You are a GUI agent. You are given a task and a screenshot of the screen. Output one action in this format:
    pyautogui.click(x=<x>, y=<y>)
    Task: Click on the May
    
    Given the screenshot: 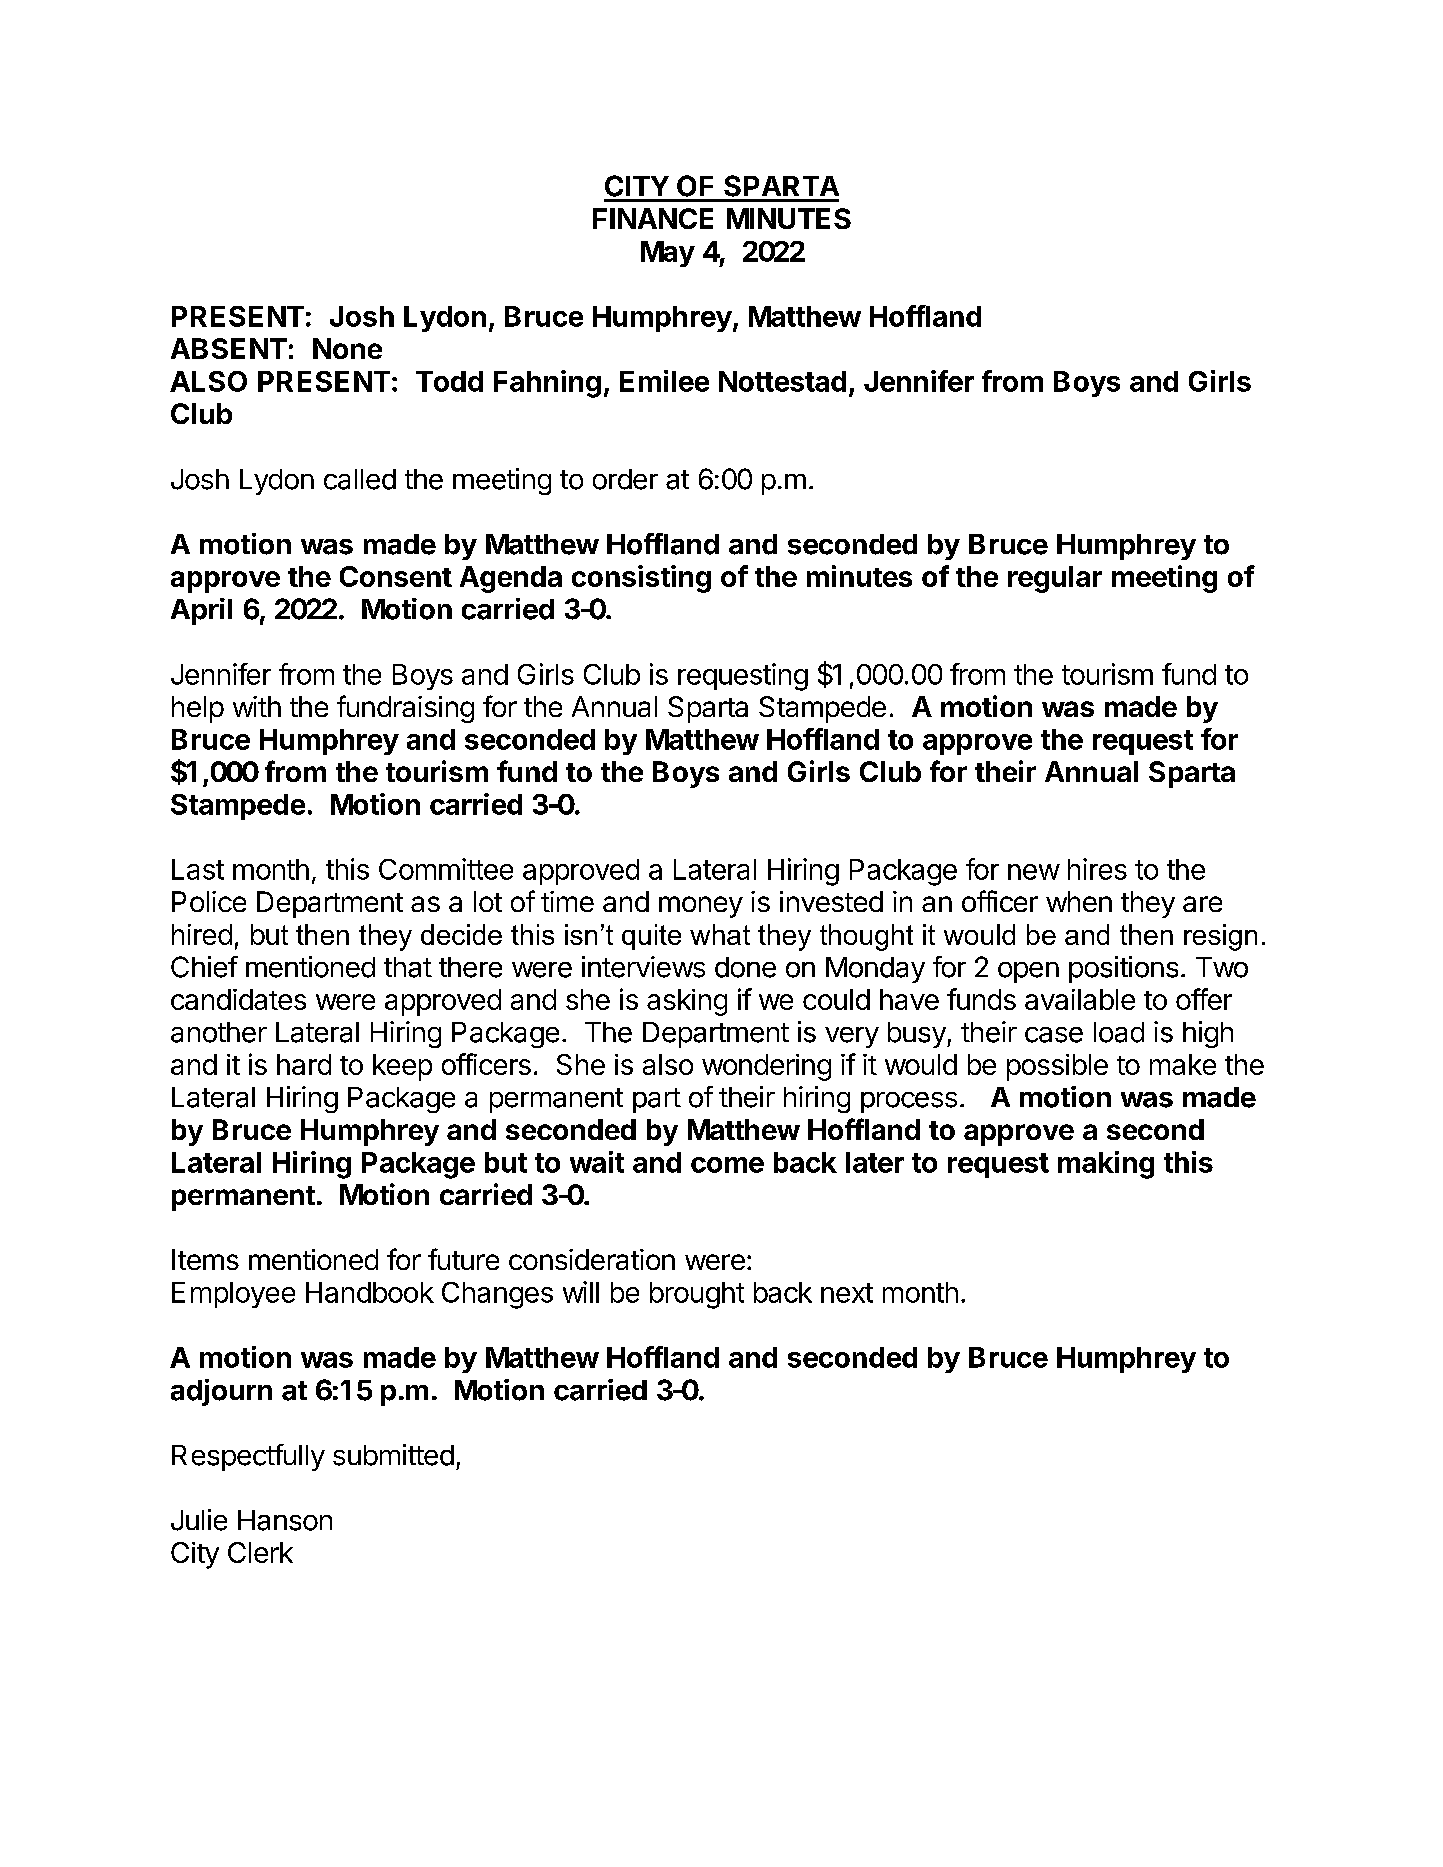 What is the action you would take?
    pyautogui.click(x=668, y=254)
